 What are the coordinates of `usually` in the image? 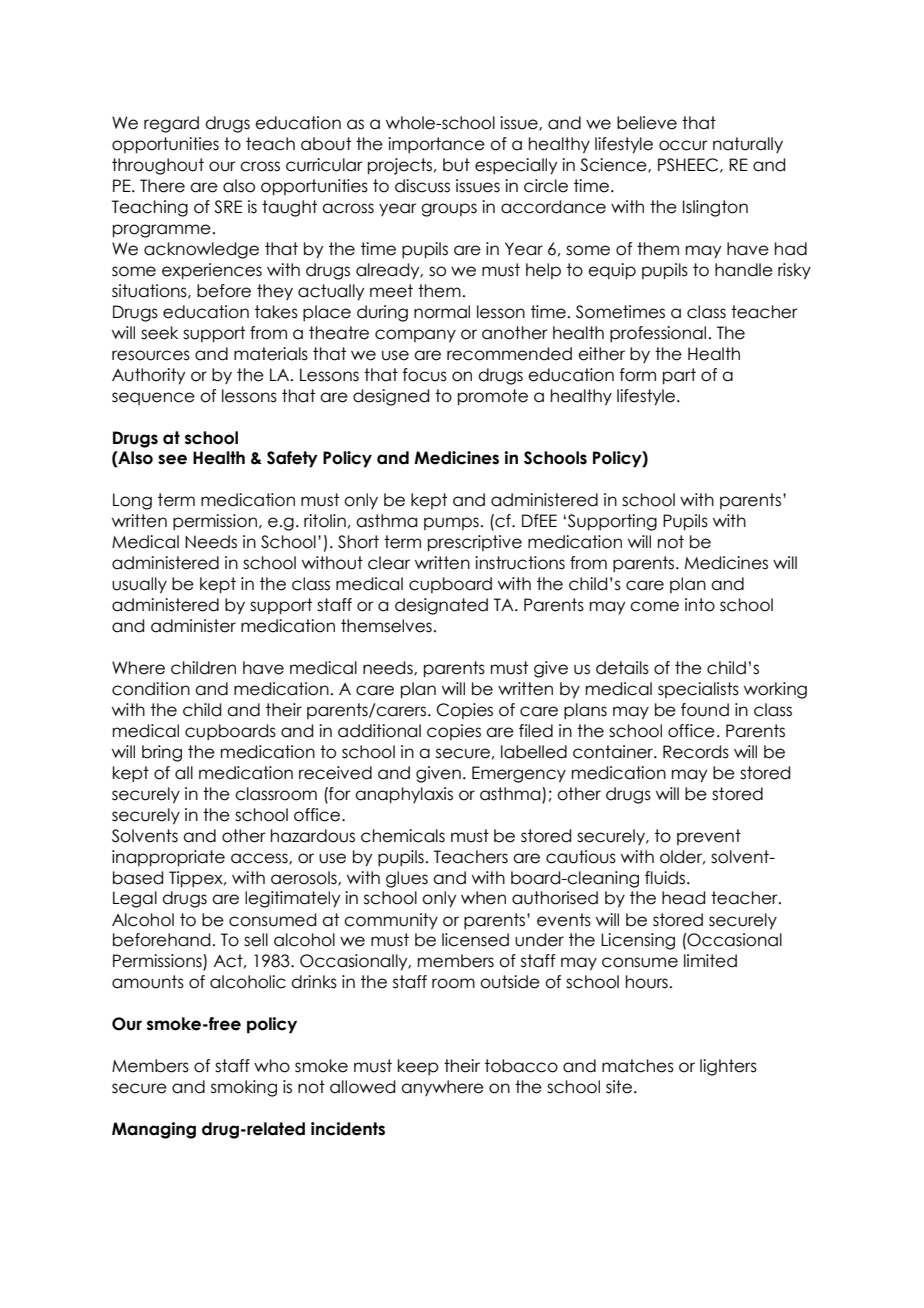 It's located at (139, 585).
